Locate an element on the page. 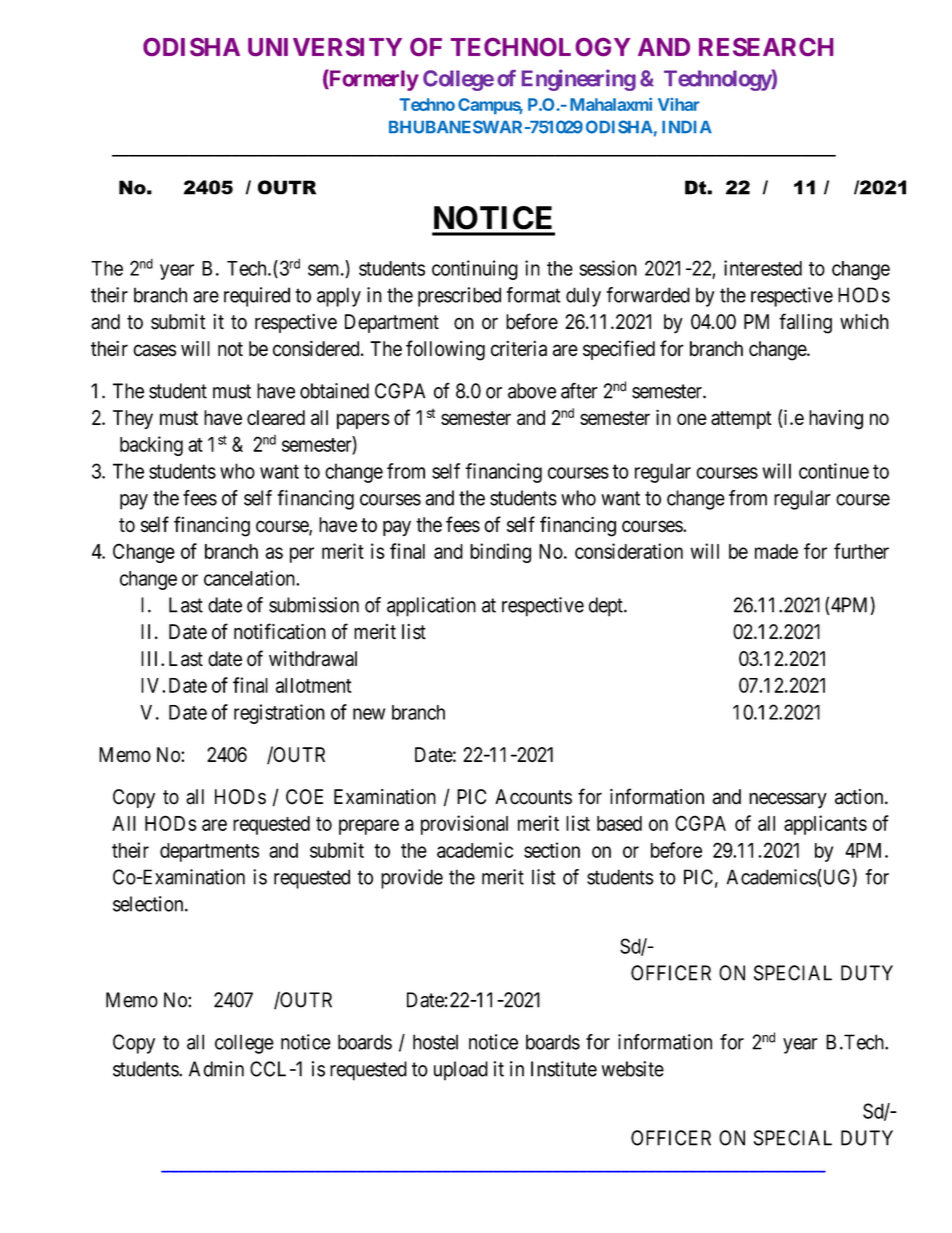 Image resolution: width=952 pixels, height=1233 pixels. RESEARCH is located at coordinates (766, 47).
